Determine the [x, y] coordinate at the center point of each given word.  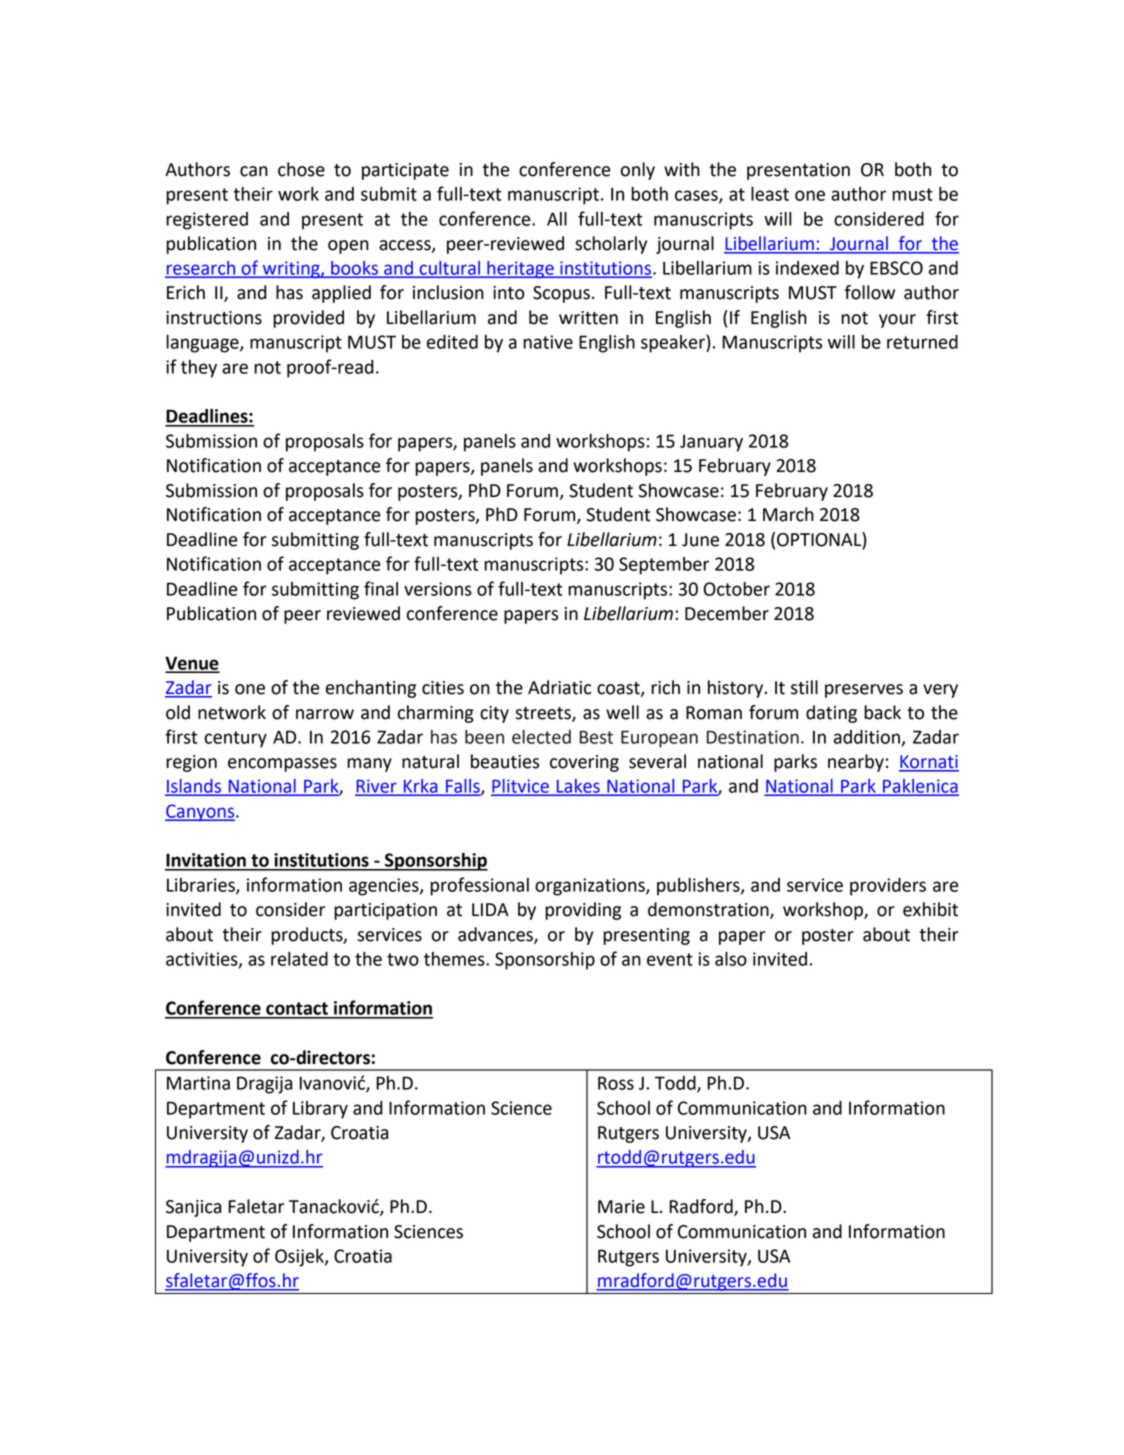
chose [301, 169]
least [770, 194]
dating [831, 714]
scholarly [611, 245]
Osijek [300, 1258]
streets [544, 714]
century [236, 739]
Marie [621, 1207]
